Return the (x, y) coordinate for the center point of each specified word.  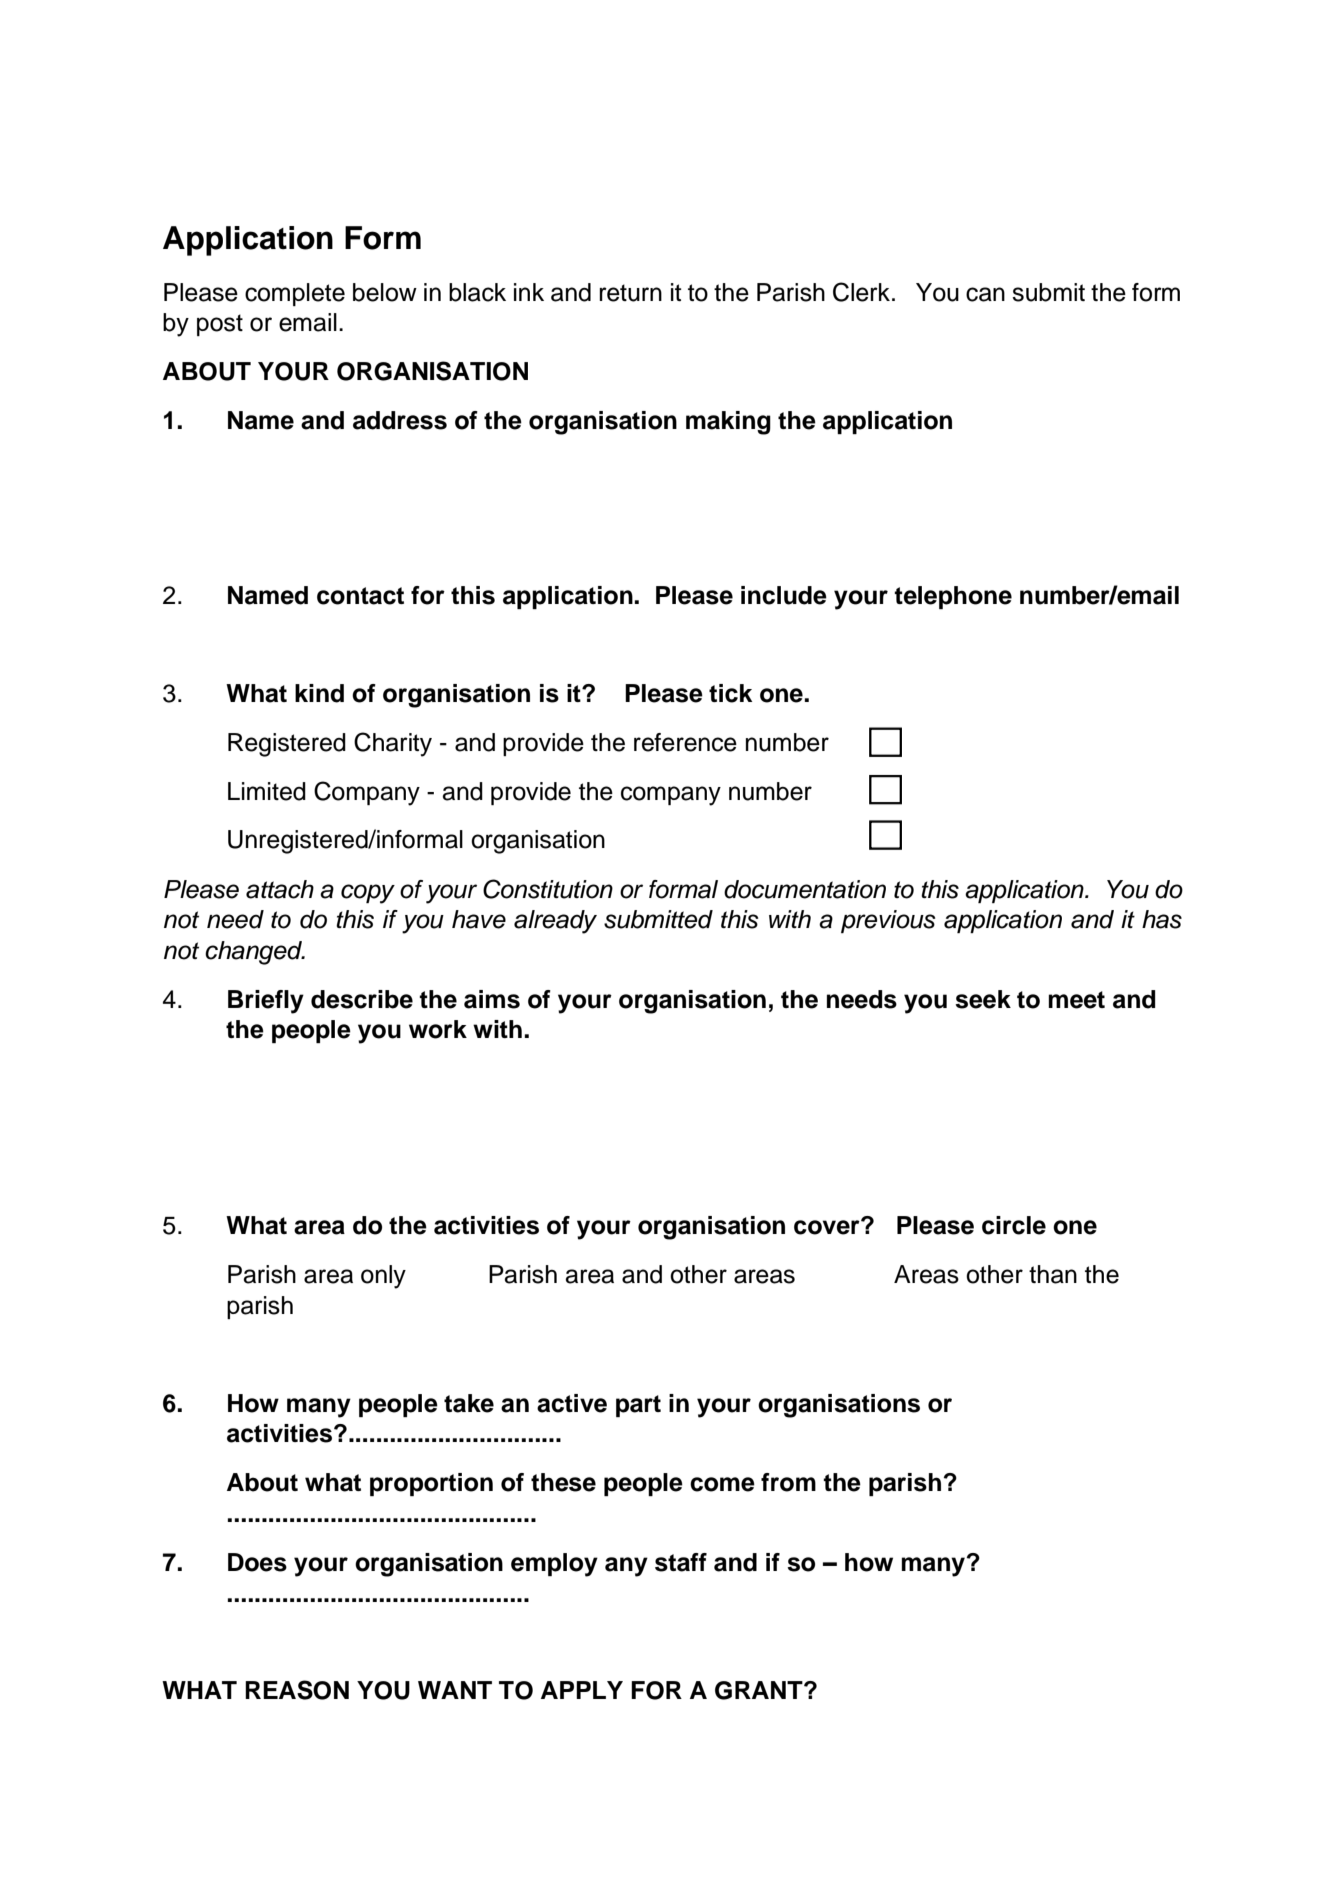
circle (1014, 1225)
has (1162, 919)
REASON (297, 1690)
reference (685, 742)
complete (295, 294)
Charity (393, 744)
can (985, 294)
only (383, 1277)
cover (828, 1227)
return (630, 293)
